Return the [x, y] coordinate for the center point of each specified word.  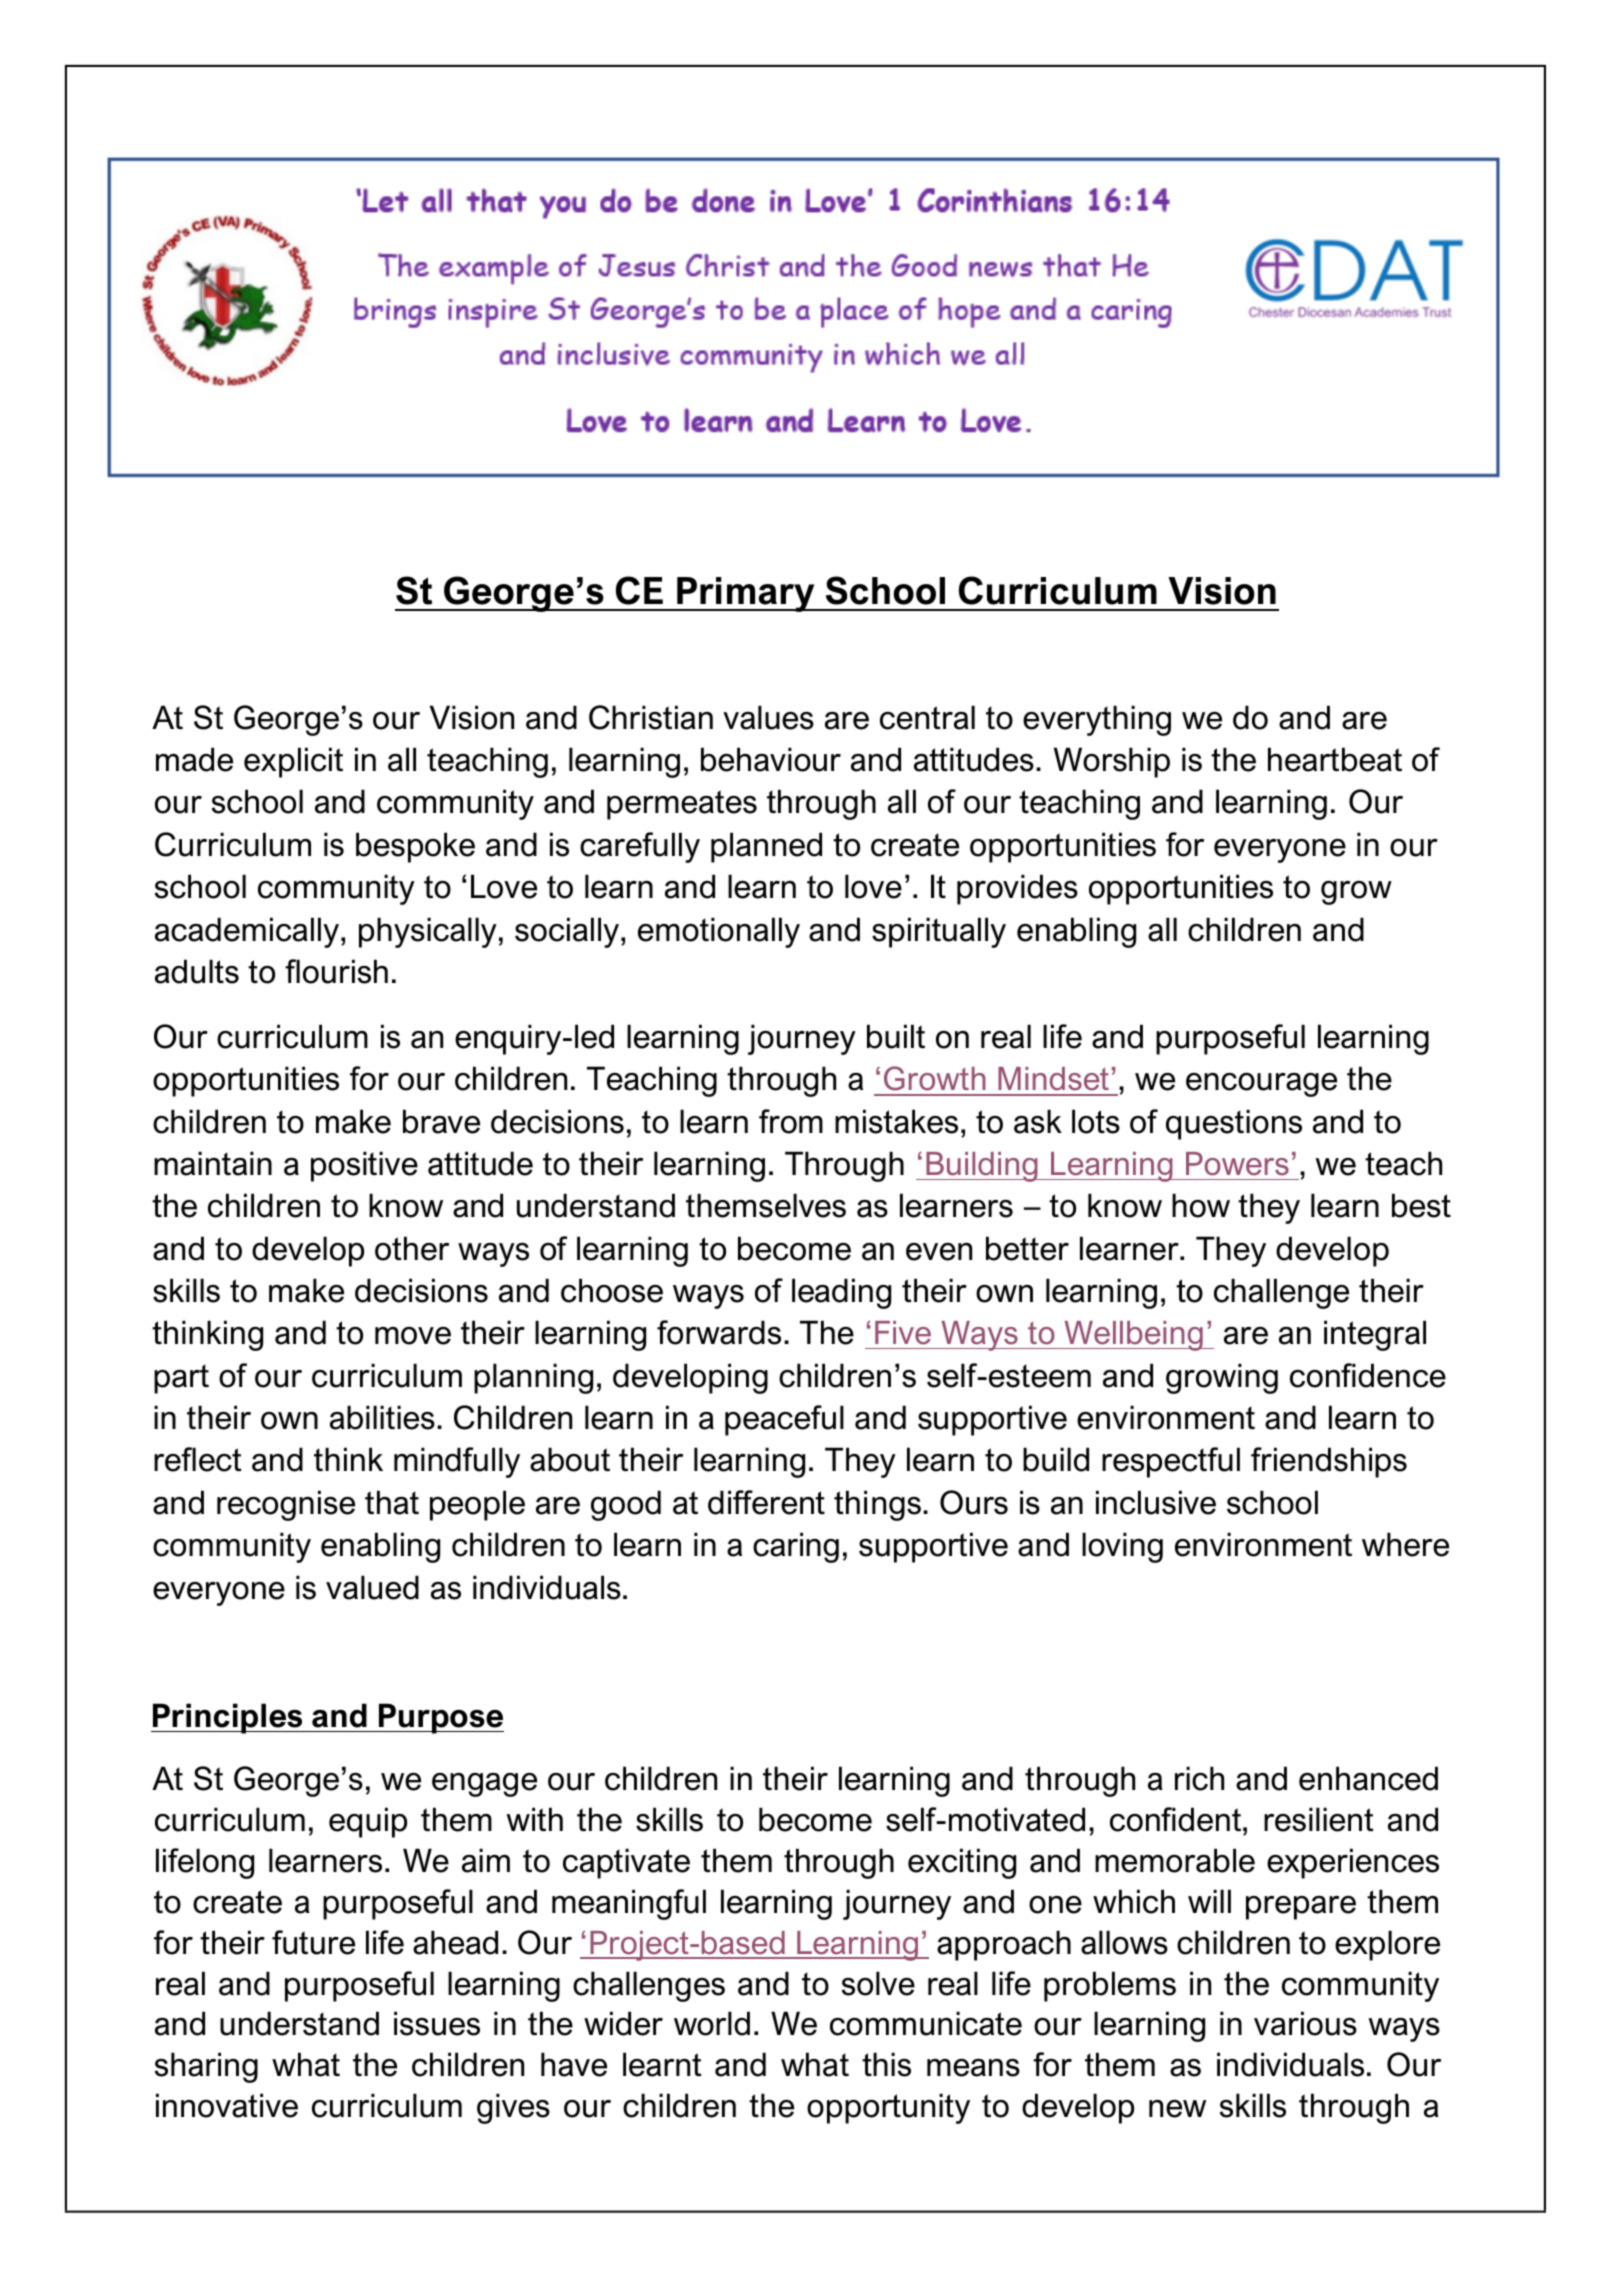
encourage [1261, 1085]
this [886, 2064]
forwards [719, 1332]
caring [796, 1547]
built [896, 1036]
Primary [746, 594]
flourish [336, 971]
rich [1199, 1778]
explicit [293, 762]
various [1305, 2023]
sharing [206, 2067]
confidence [1368, 1375]
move [413, 1336]
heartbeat [1335, 759]
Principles [228, 1718]
